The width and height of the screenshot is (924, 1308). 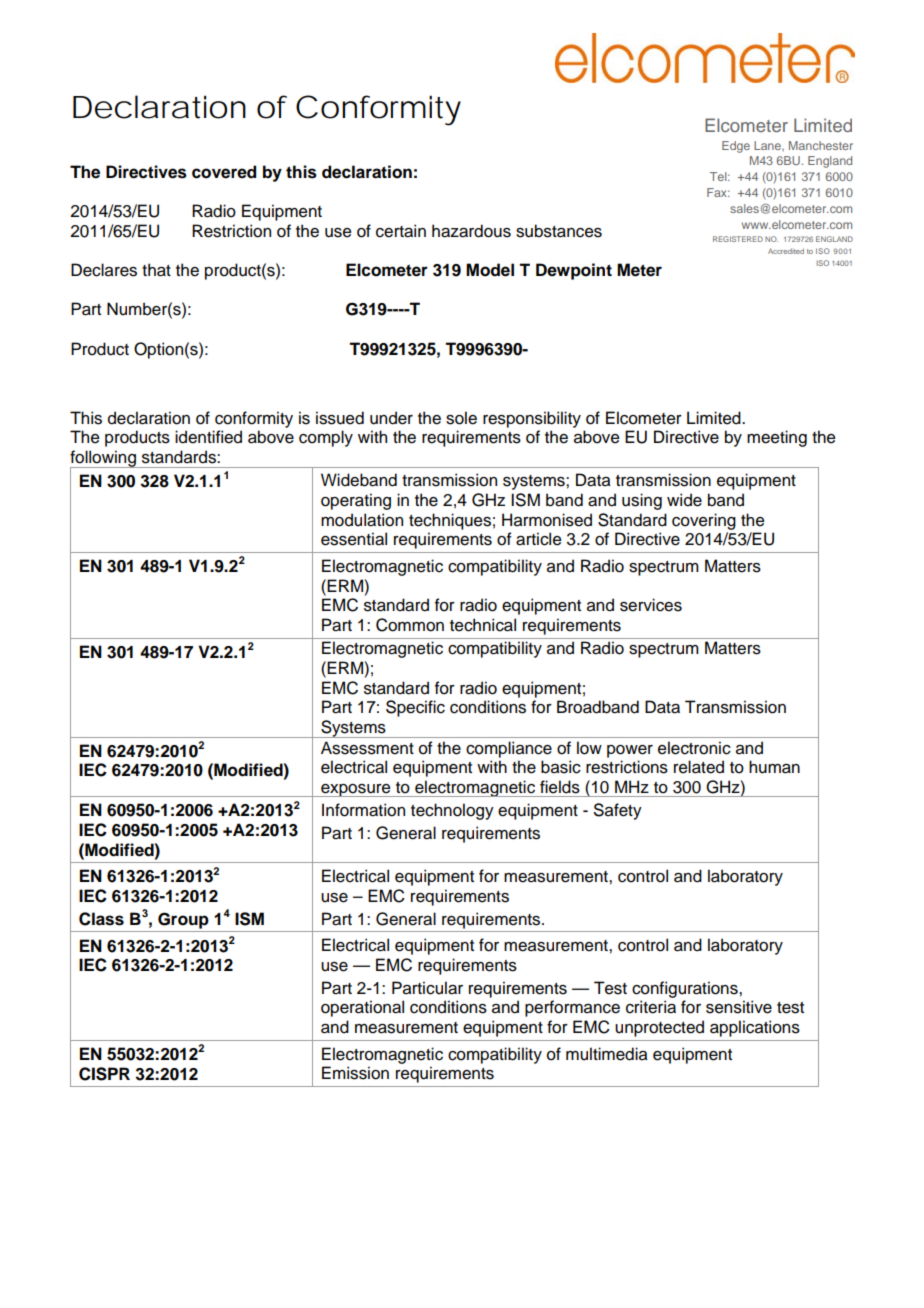 What do you see at coordinates (651, 605) in the screenshot?
I see `services` at bounding box center [651, 605].
